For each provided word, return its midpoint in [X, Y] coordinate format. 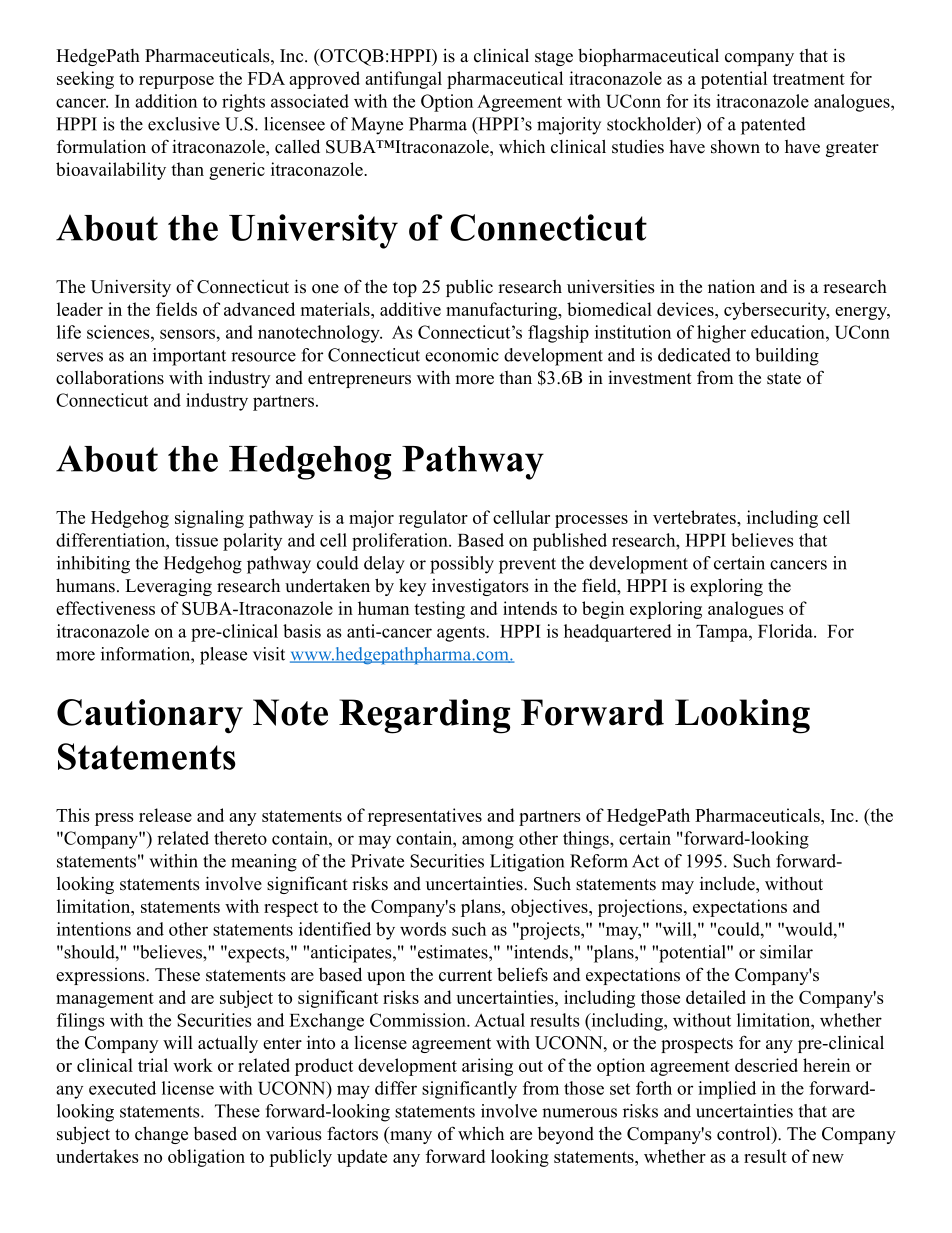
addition [166, 101]
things [587, 840]
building [787, 357]
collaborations [110, 377]
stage [554, 58]
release [165, 815]
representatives [425, 817]
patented [773, 126]
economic [462, 355]
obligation [206, 1158]
